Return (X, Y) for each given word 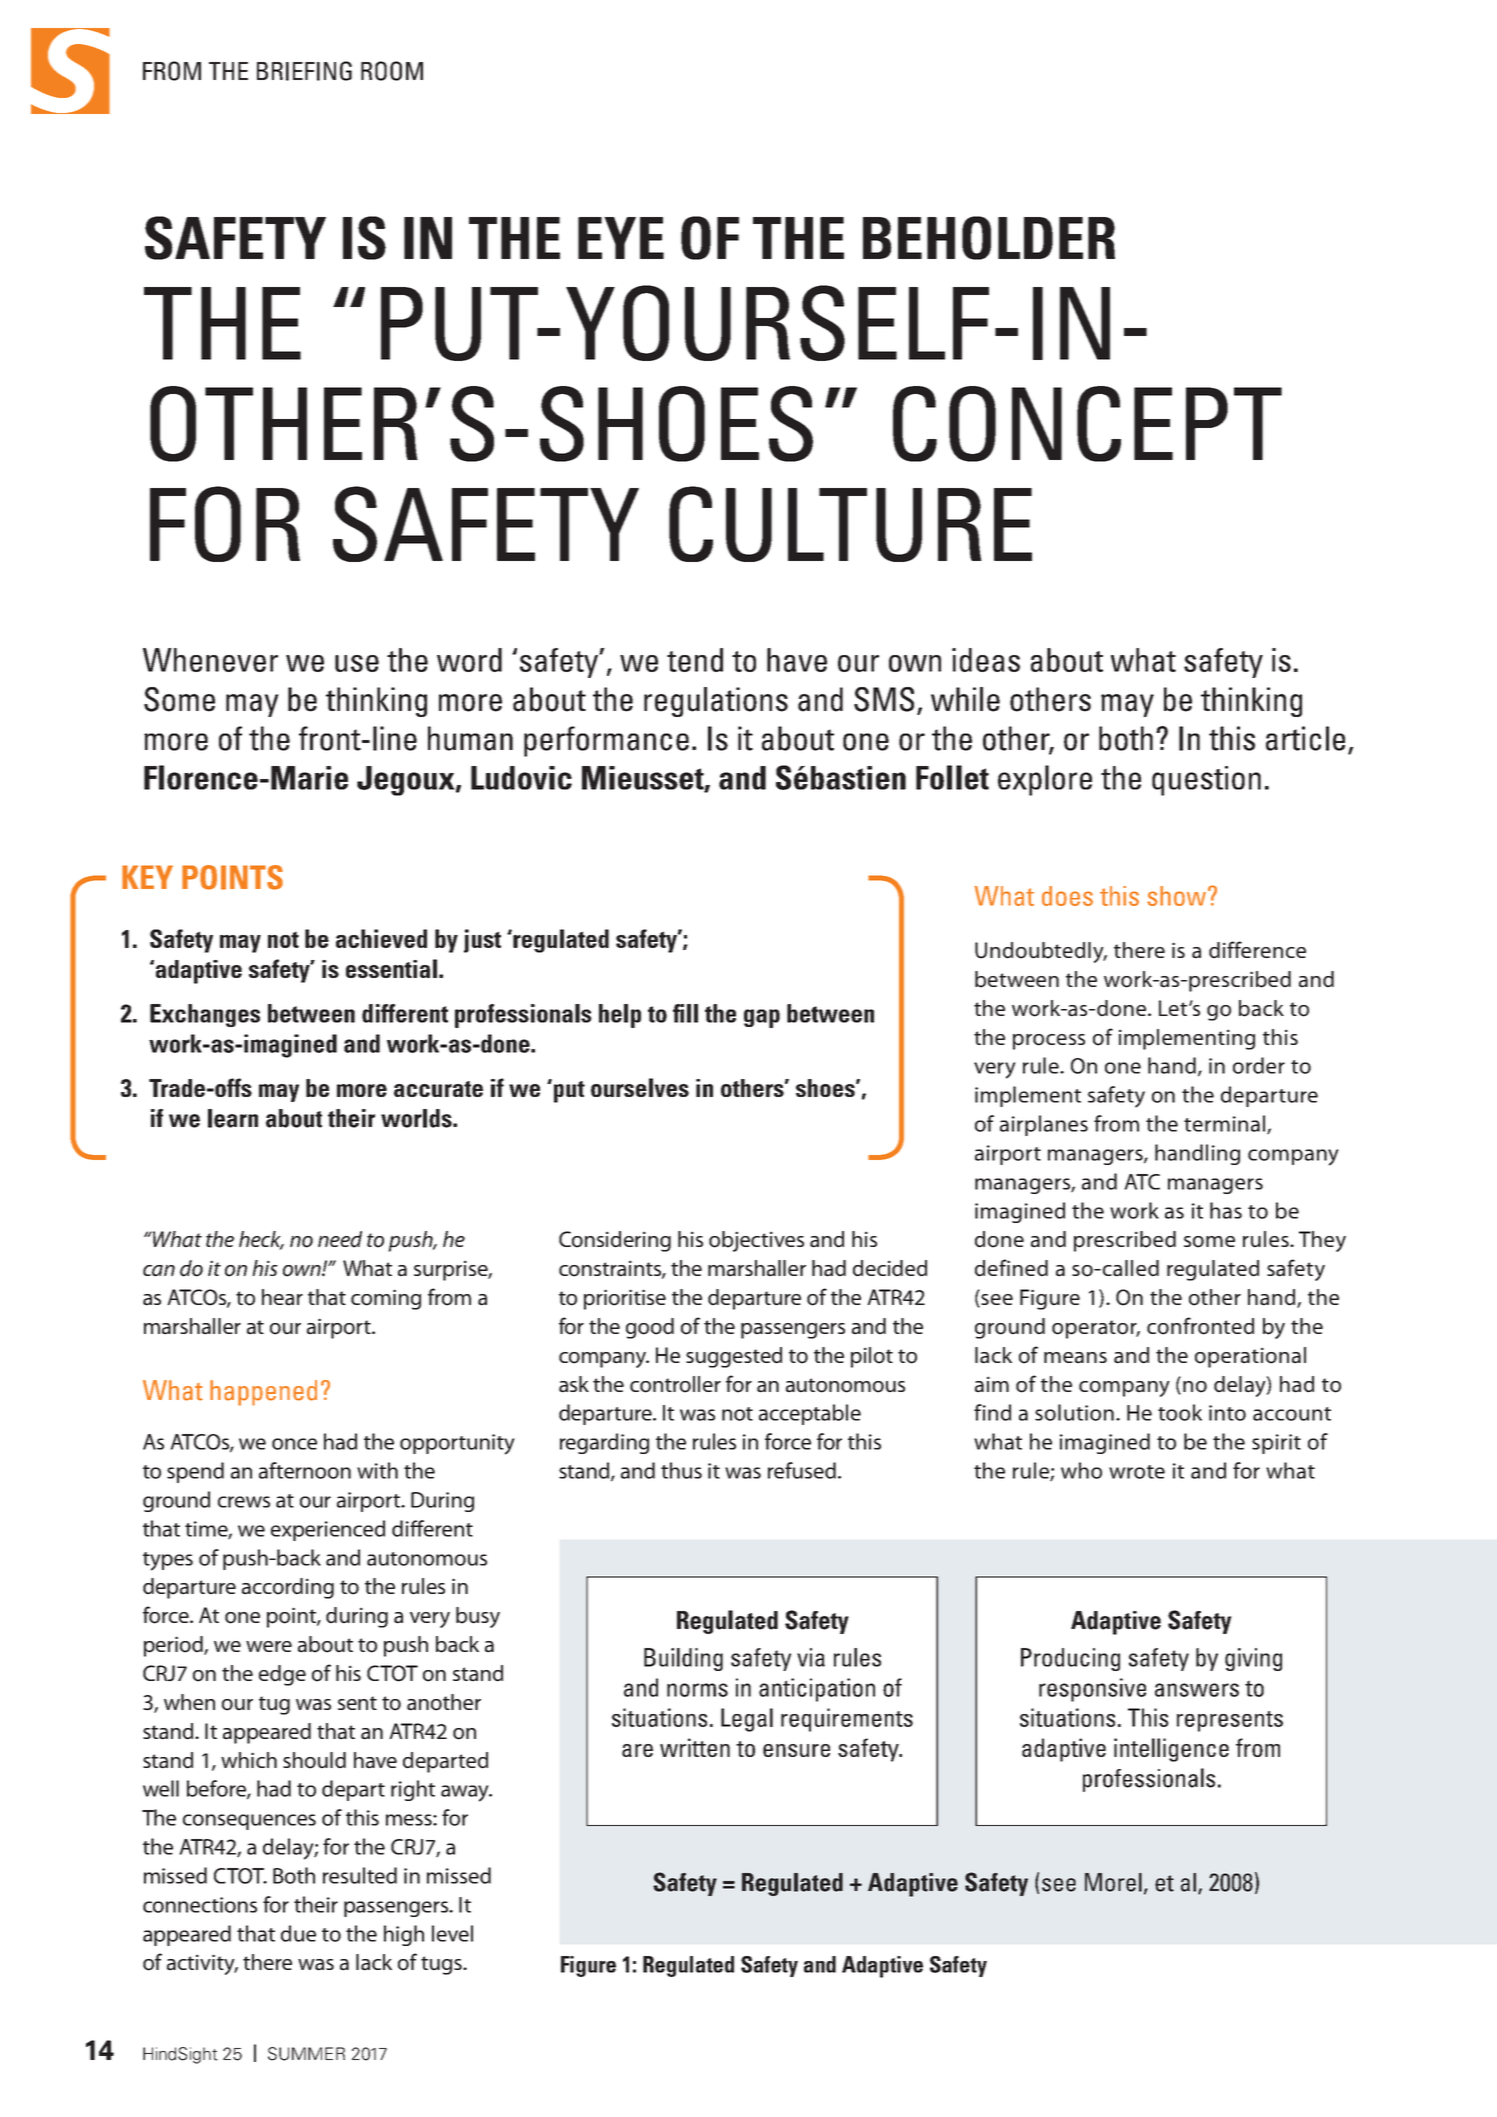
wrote (1137, 1472)
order (1259, 1065)
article (1305, 738)
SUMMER (306, 2054)
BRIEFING (304, 71)
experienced (328, 1530)
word (469, 660)
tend (695, 660)
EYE (621, 238)
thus (681, 1470)
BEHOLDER (989, 238)
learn (233, 1118)
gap (762, 1018)
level (452, 1933)
